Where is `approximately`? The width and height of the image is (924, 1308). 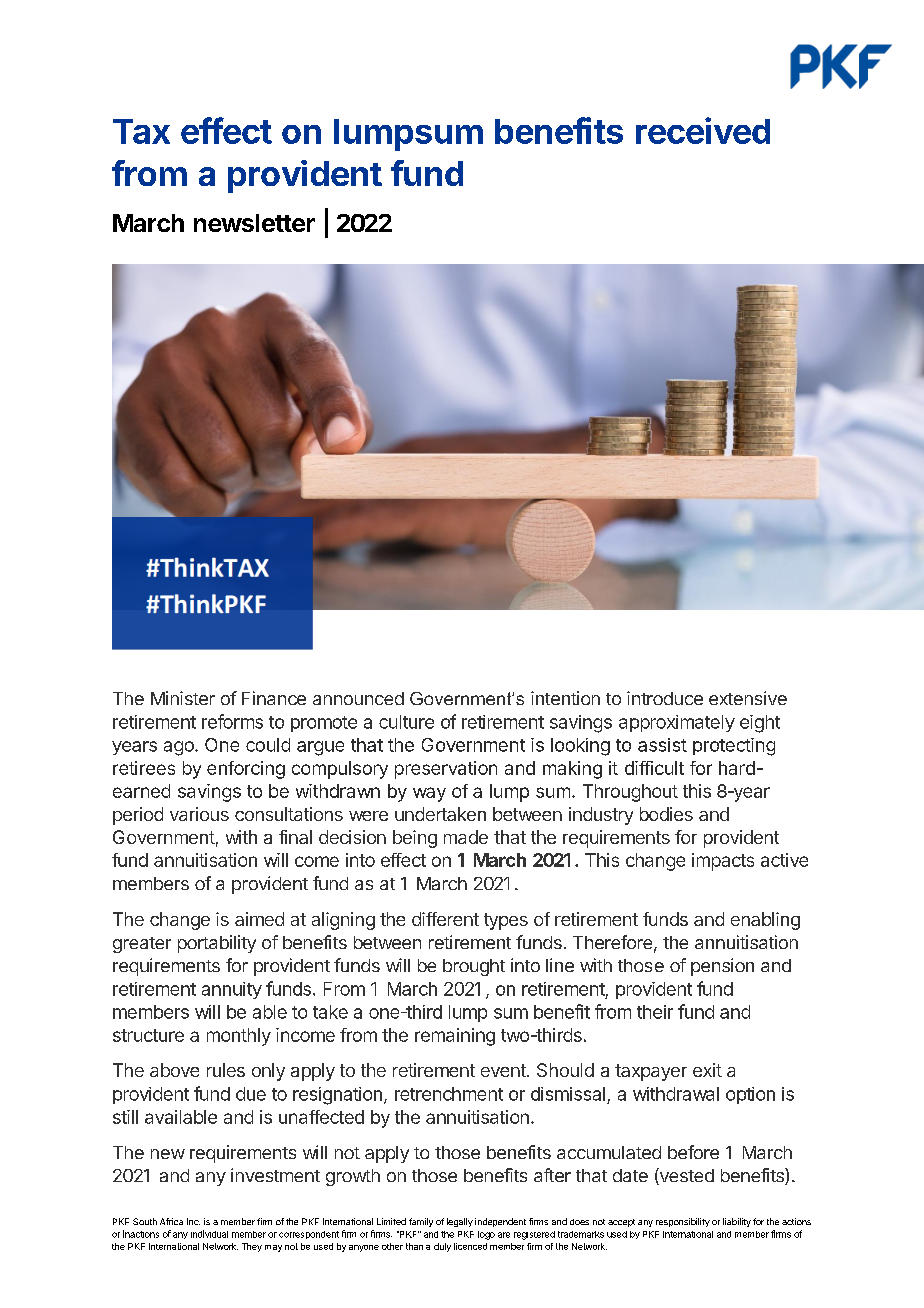
approximately is located at coordinates (677, 723).
